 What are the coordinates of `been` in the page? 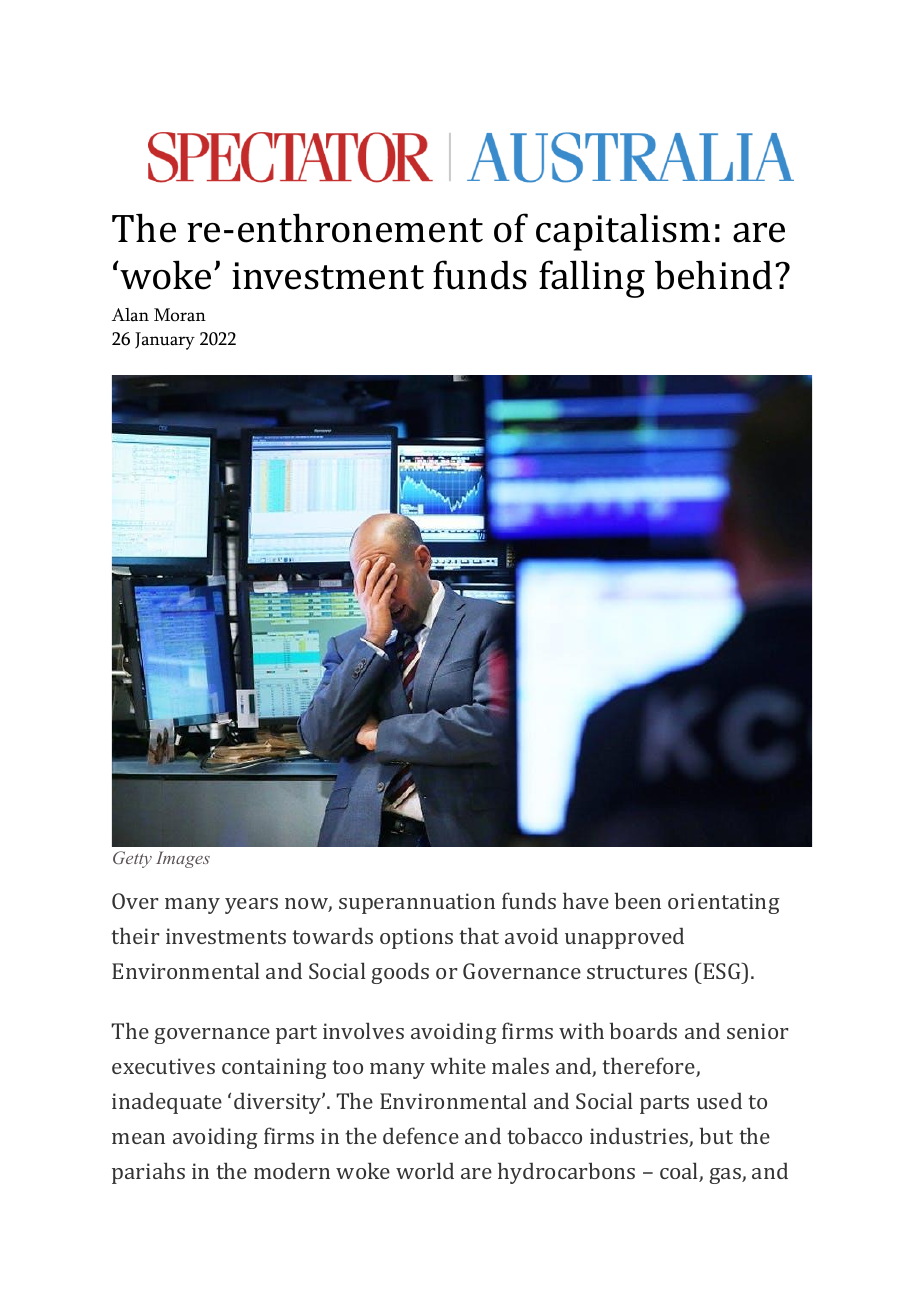 It's located at (638, 900).
